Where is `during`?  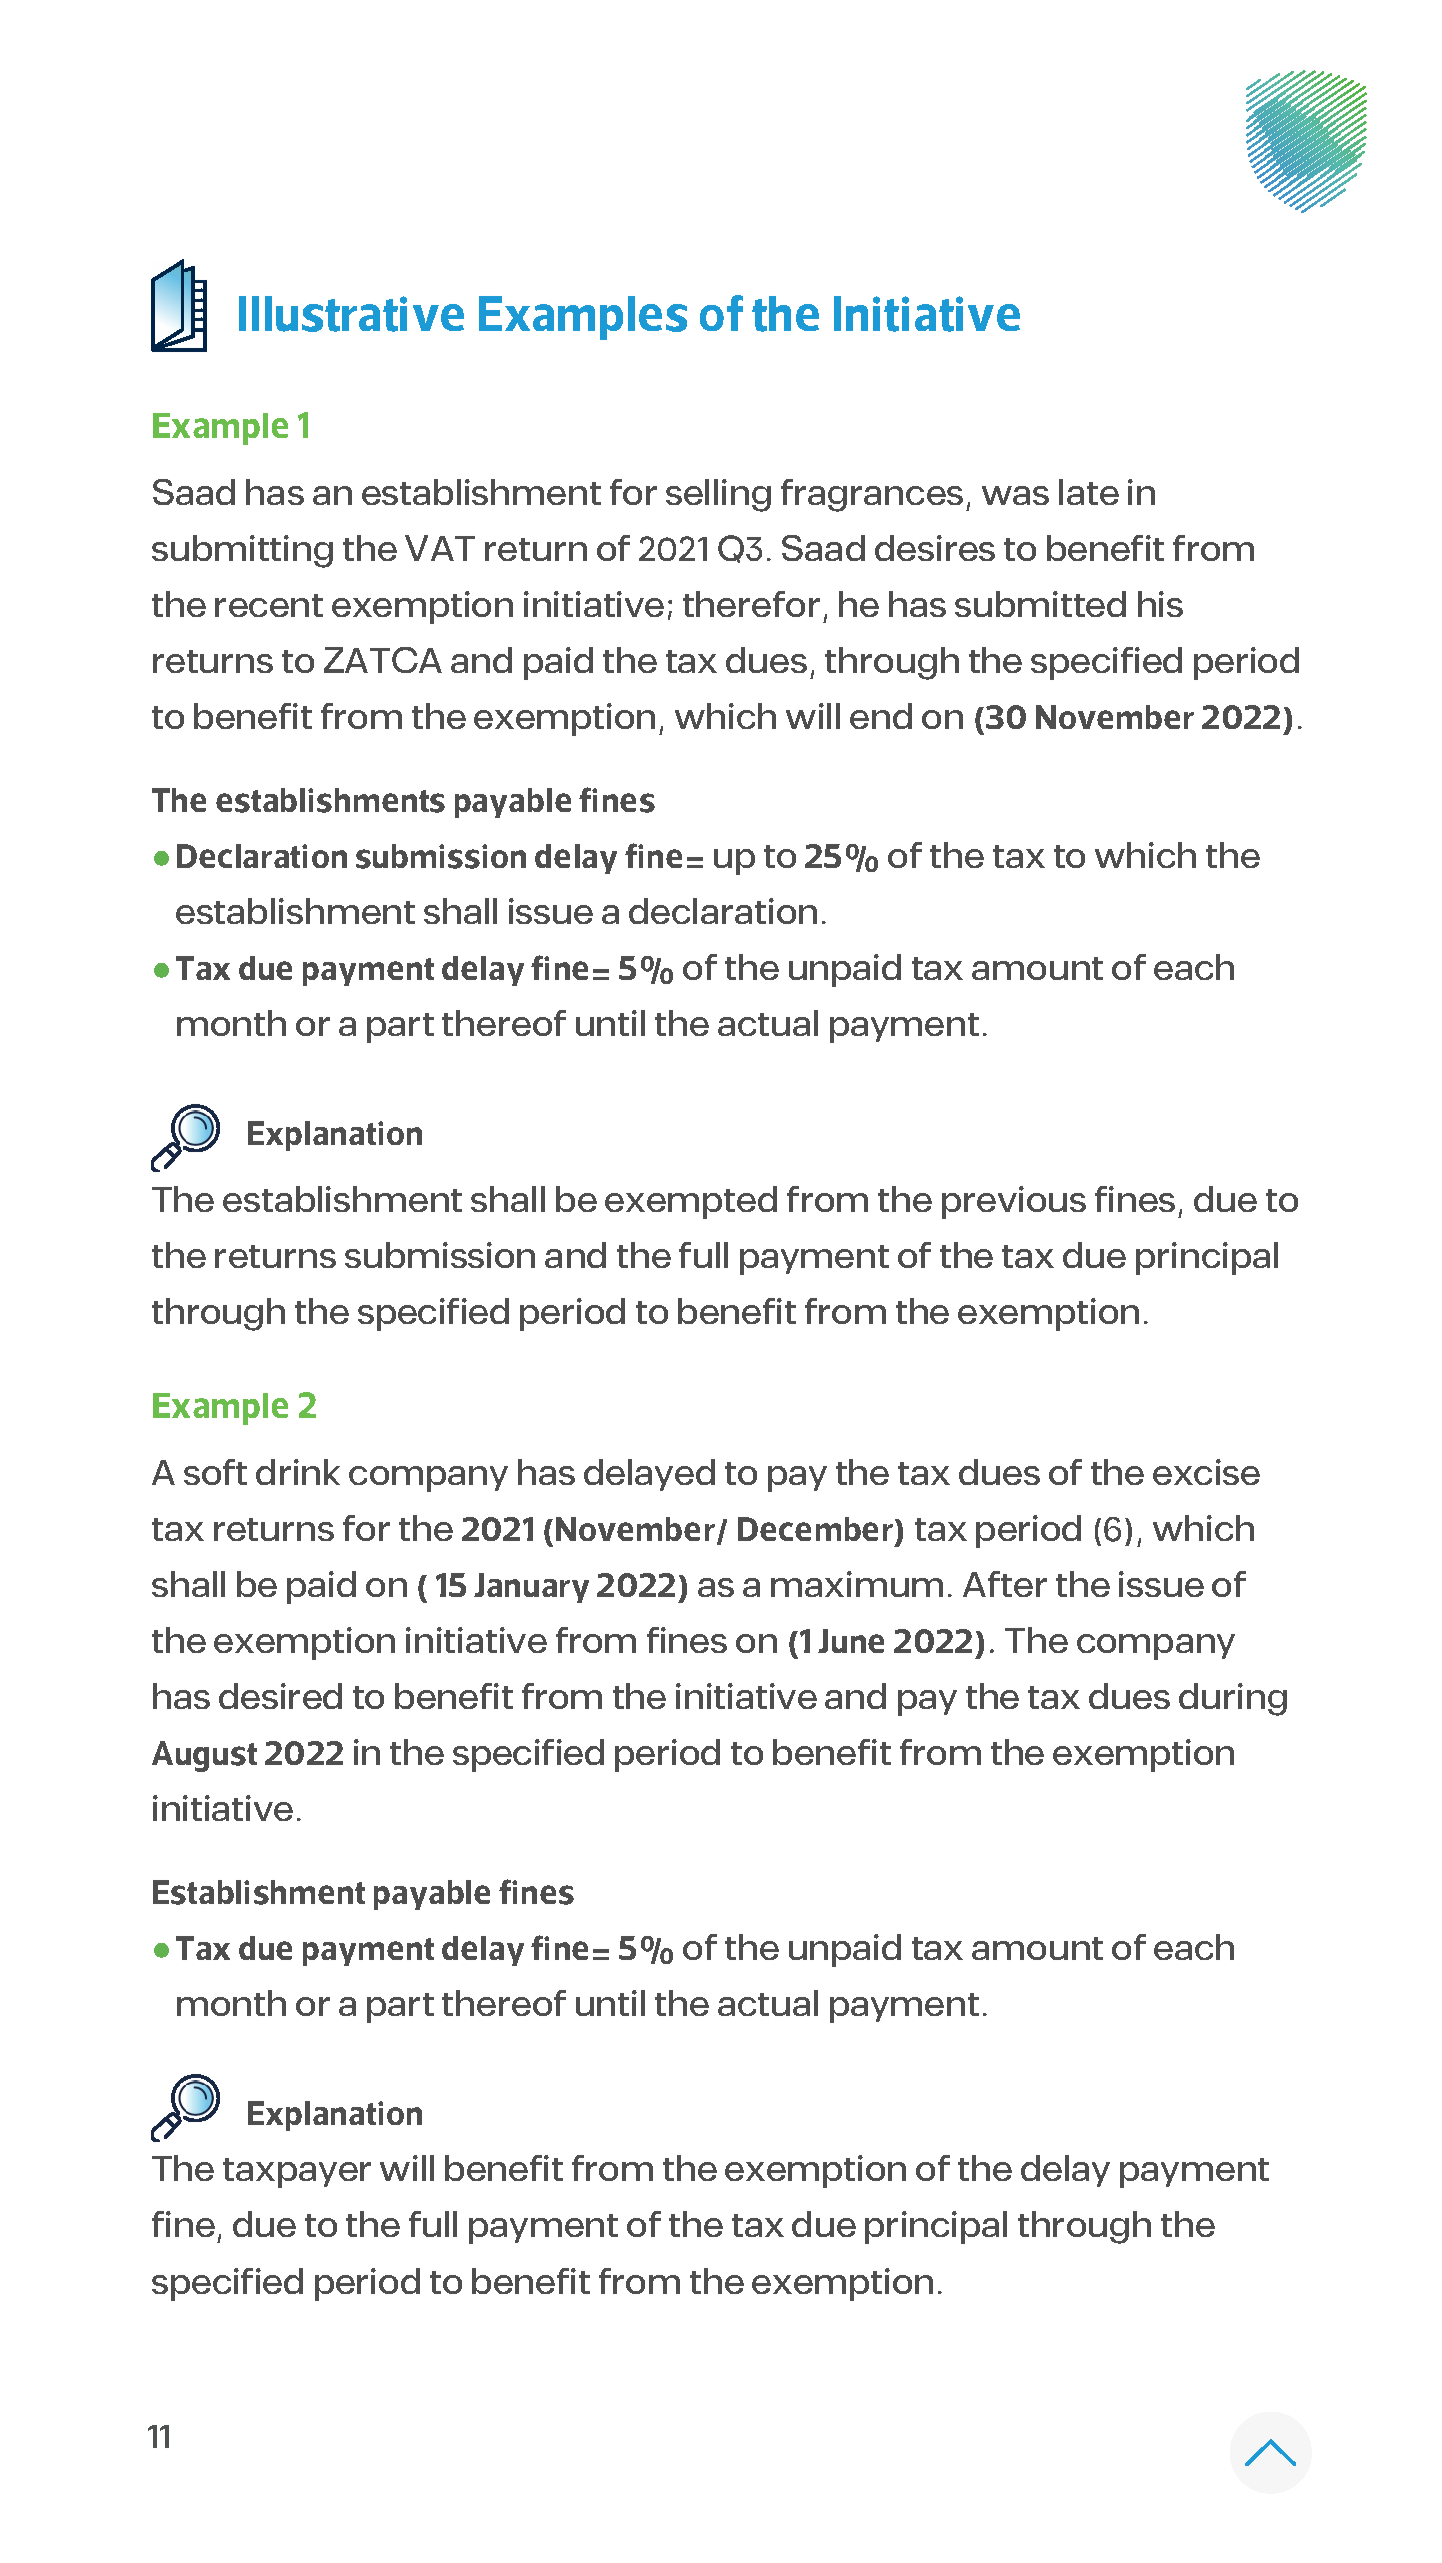 during is located at coordinates (1233, 1699).
